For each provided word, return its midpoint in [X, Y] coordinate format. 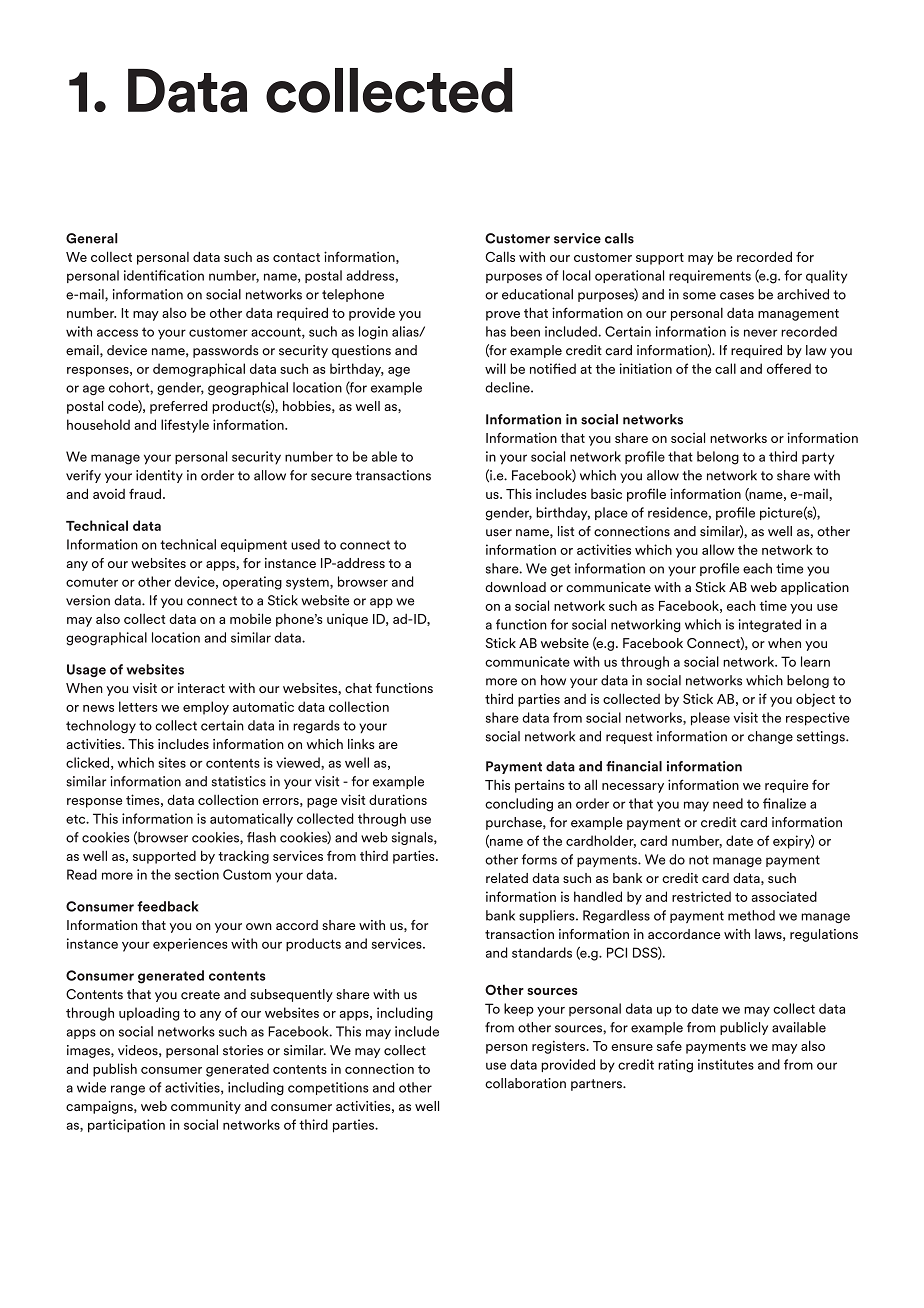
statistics [239, 781]
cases [737, 296]
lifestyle [185, 426]
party [818, 458]
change [770, 737]
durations [398, 799]
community [206, 1107]
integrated [770, 625]
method [751, 915]
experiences [190, 945]
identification [164, 275]
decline [508, 387]
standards [542, 952]
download [515, 587]
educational [537, 294]
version [88, 600]
